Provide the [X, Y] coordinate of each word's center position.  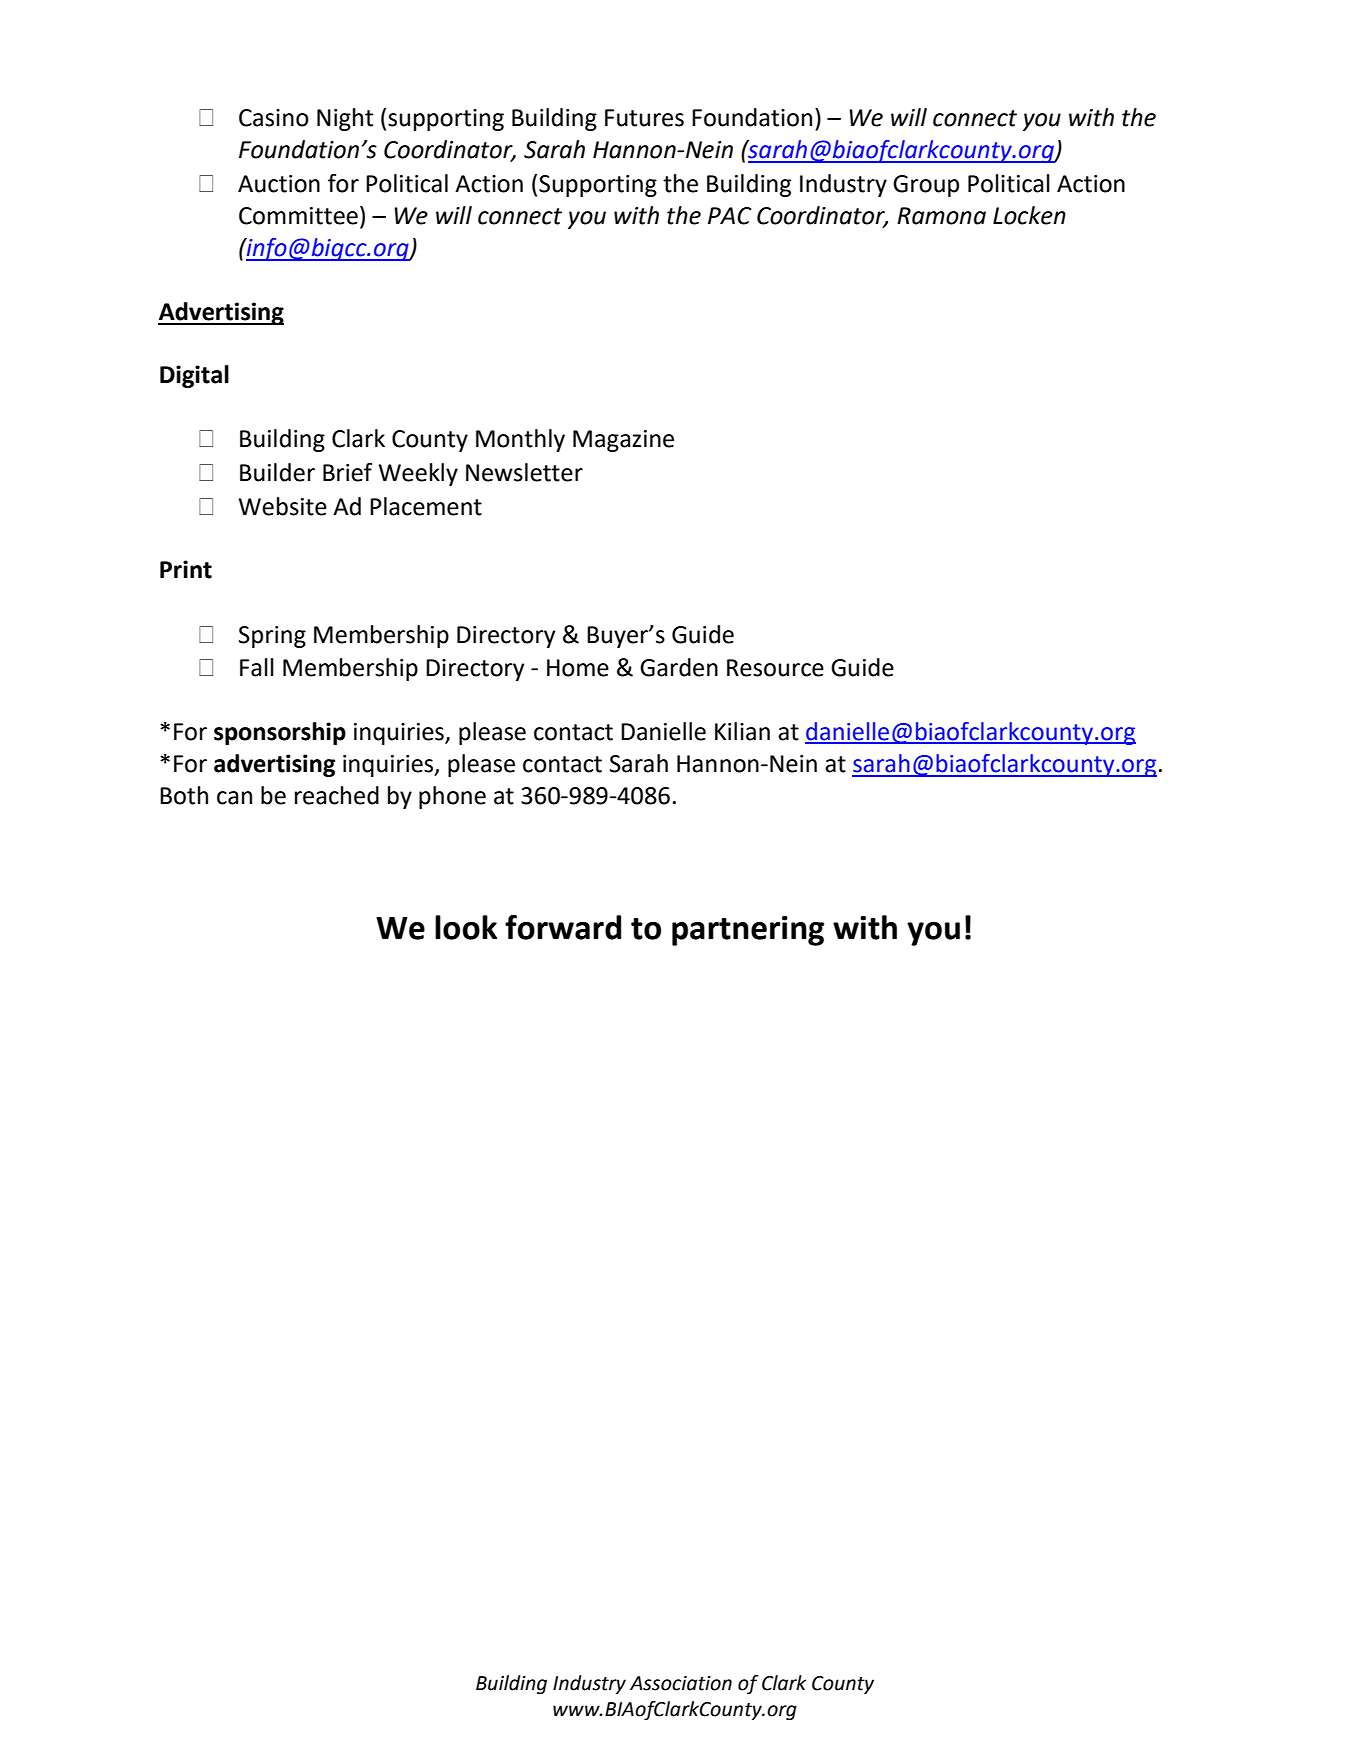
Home [578, 668]
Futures [644, 118]
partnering [748, 931]
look [466, 927]
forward [563, 927]
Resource [775, 668]
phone [452, 797]
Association [681, 1683]
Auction [279, 184]
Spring [272, 637]
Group [926, 186]
